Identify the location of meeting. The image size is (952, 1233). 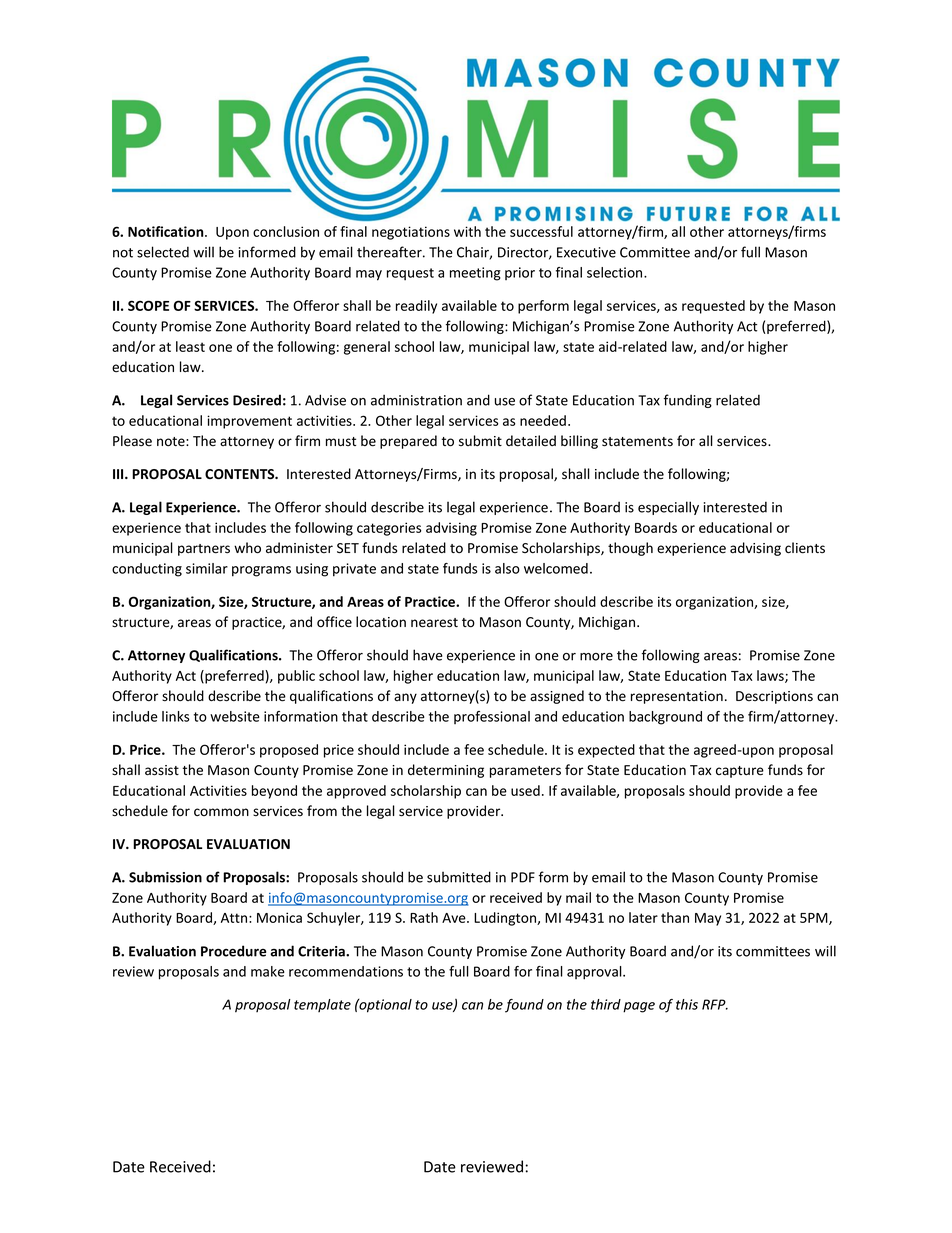
(475, 274).
